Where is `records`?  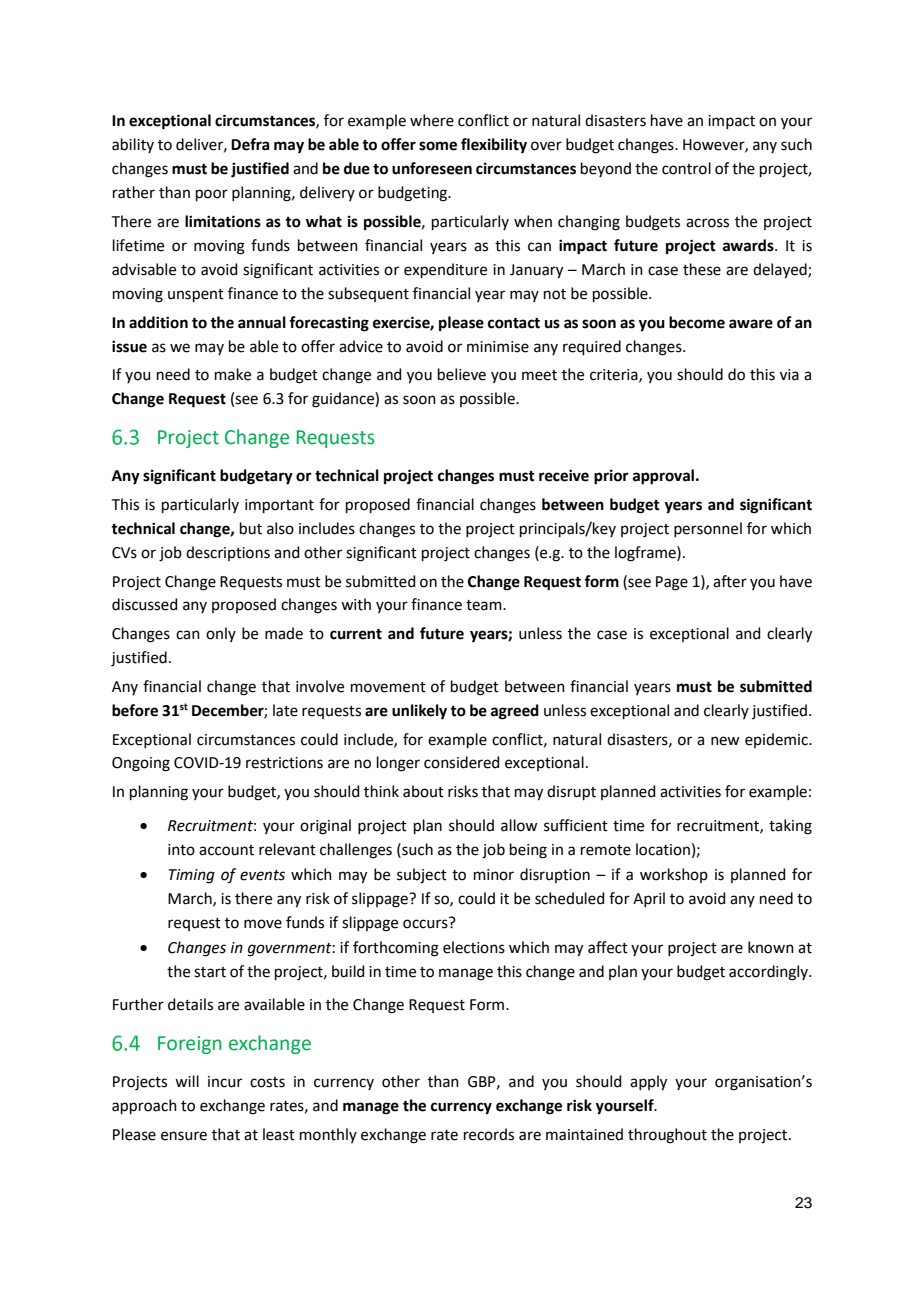
records is located at coordinates (489, 1134).
